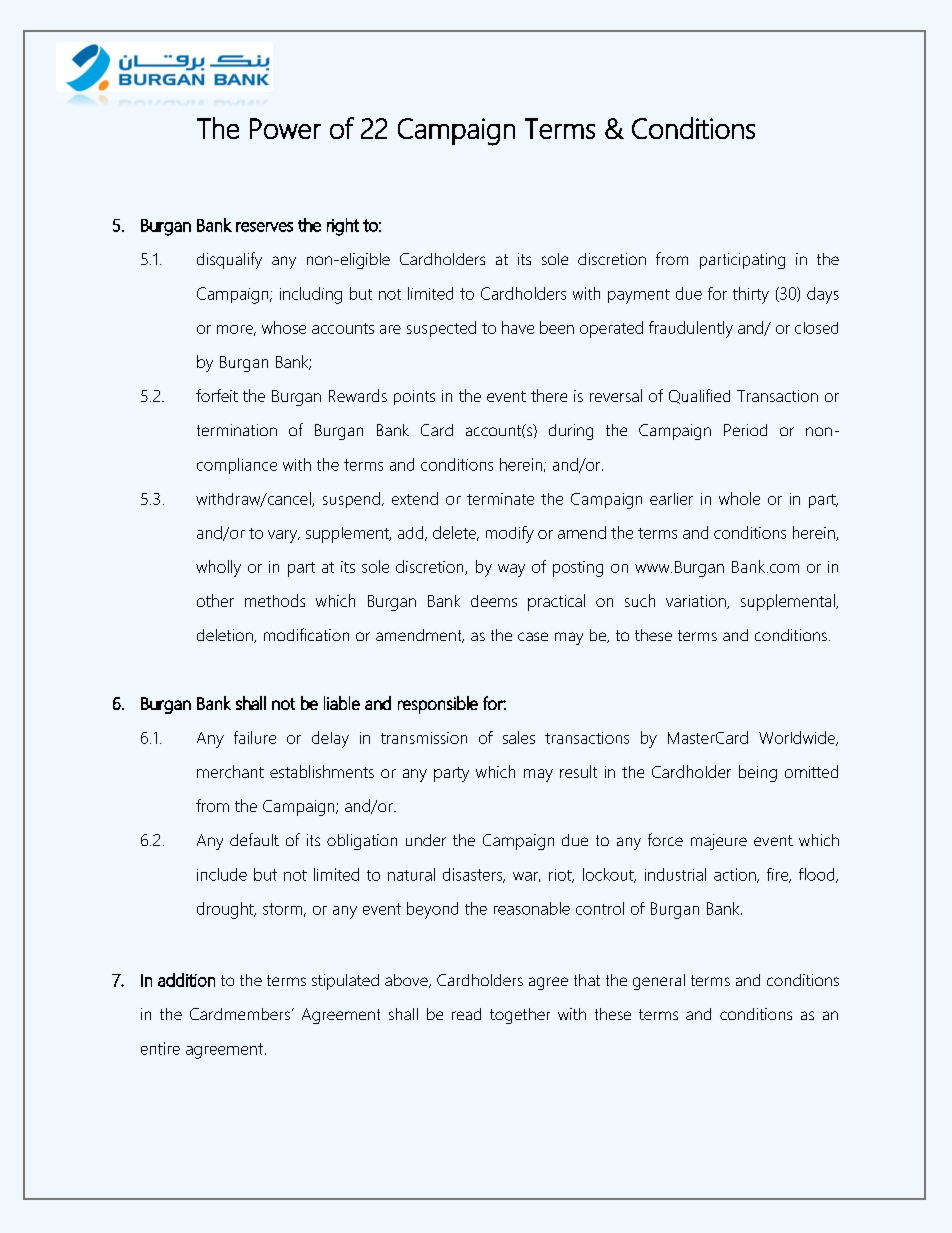  I want to click on Power, so click(285, 128).
